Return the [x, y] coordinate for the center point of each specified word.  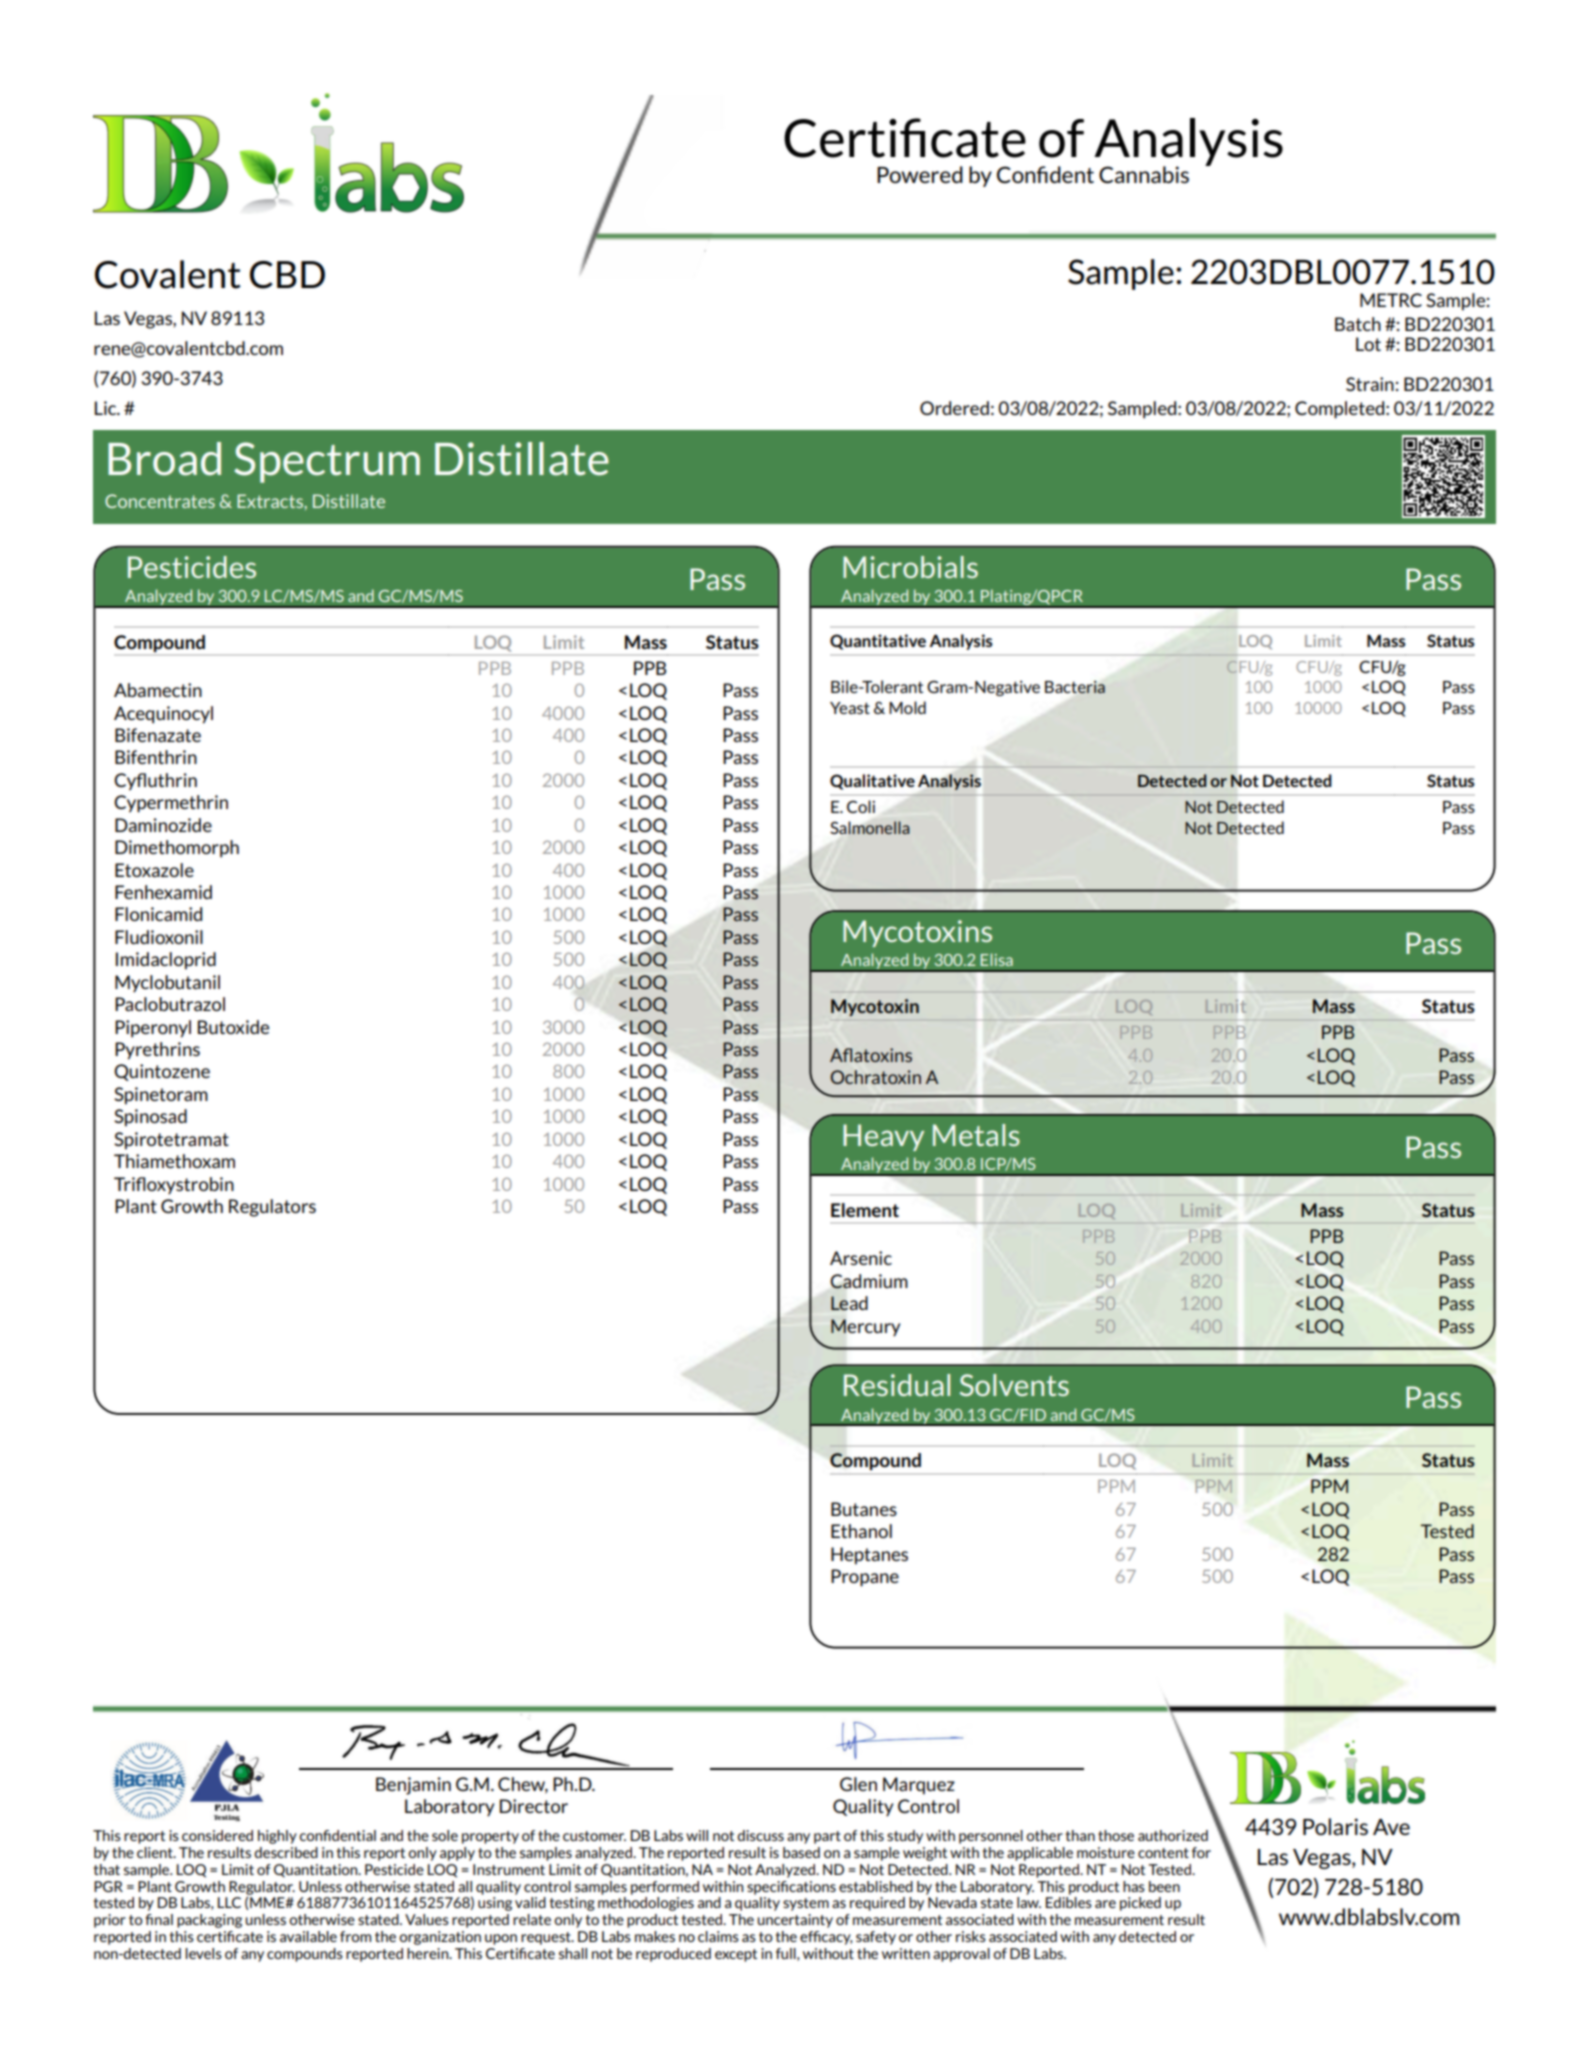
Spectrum [327, 462]
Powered [920, 174]
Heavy [883, 1137]
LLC [229, 1902]
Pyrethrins [157, 1051]
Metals [976, 1135]
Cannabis [1144, 175]
